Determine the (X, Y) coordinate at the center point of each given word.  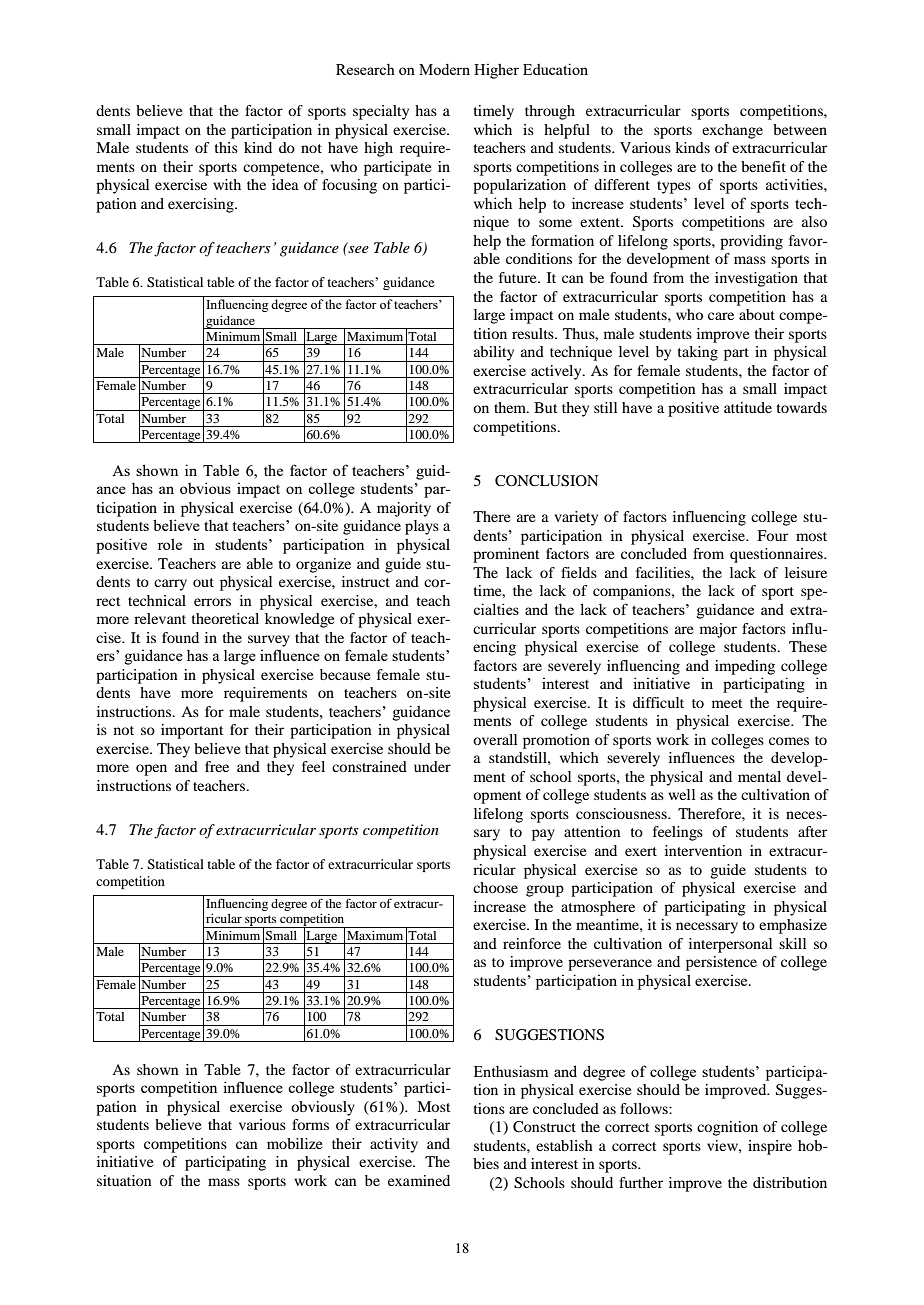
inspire (770, 1147)
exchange (732, 131)
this (226, 147)
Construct (544, 1126)
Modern (444, 69)
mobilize (294, 1143)
